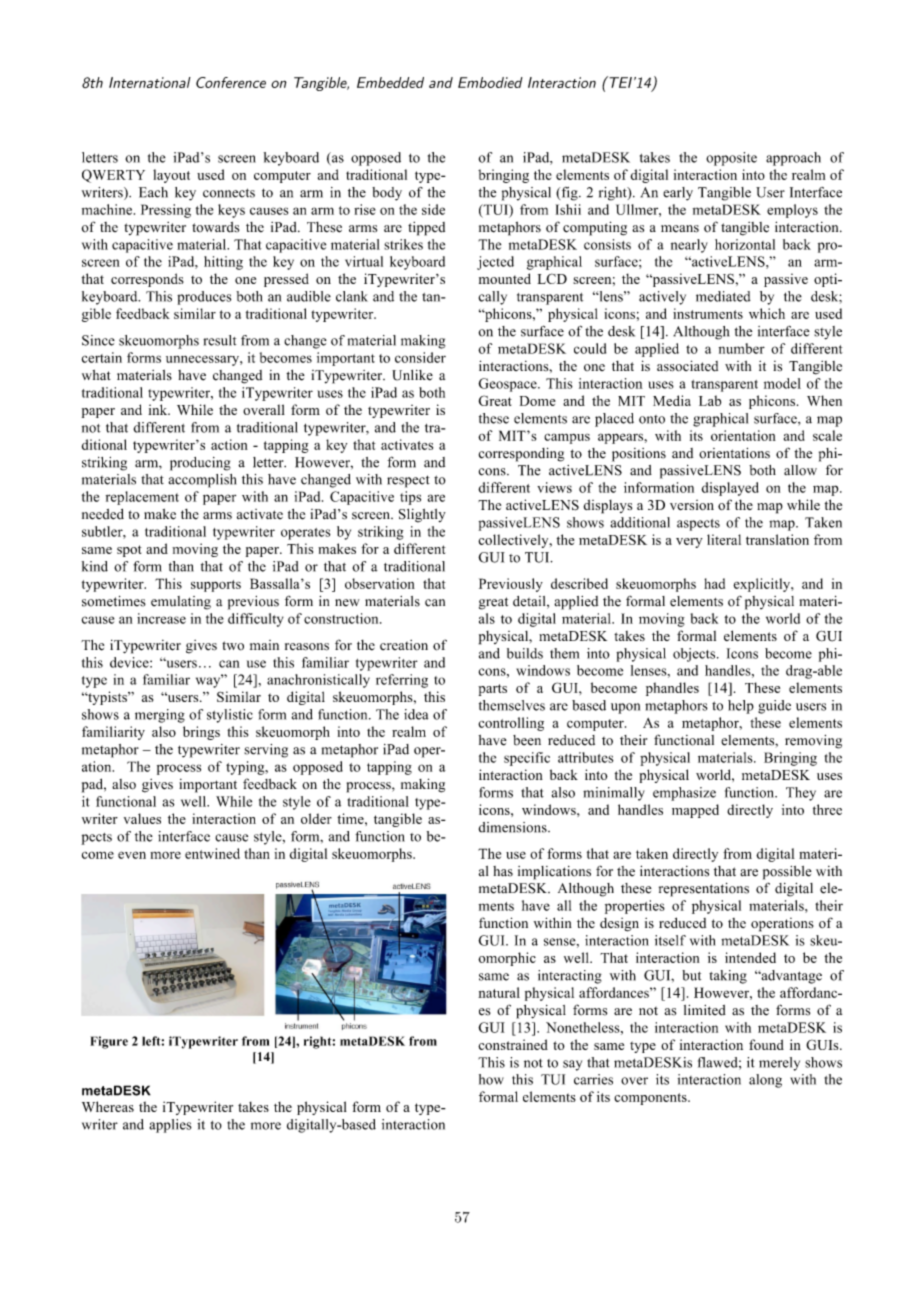 The image size is (924, 1308). I want to click on opposite, so click(731, 159).
